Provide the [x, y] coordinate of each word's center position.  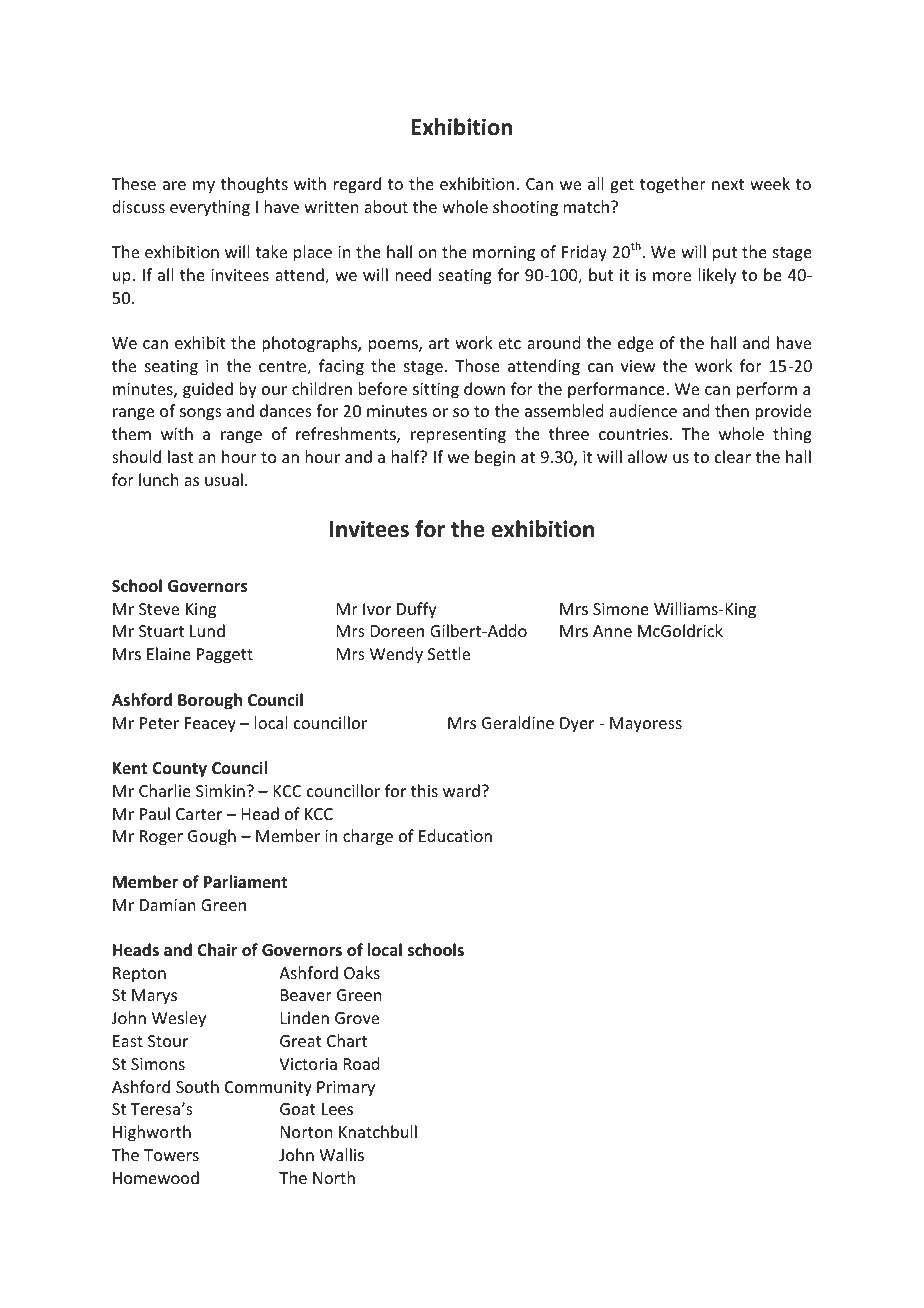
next [728, 184]
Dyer [577, 725]
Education [455, 835]
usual [224, 479]
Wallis [341, 1154]
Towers [171, 1155]
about [386, 206]
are [174, 185]
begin [495, 458]
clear [733, 456]
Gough [212, 837]
